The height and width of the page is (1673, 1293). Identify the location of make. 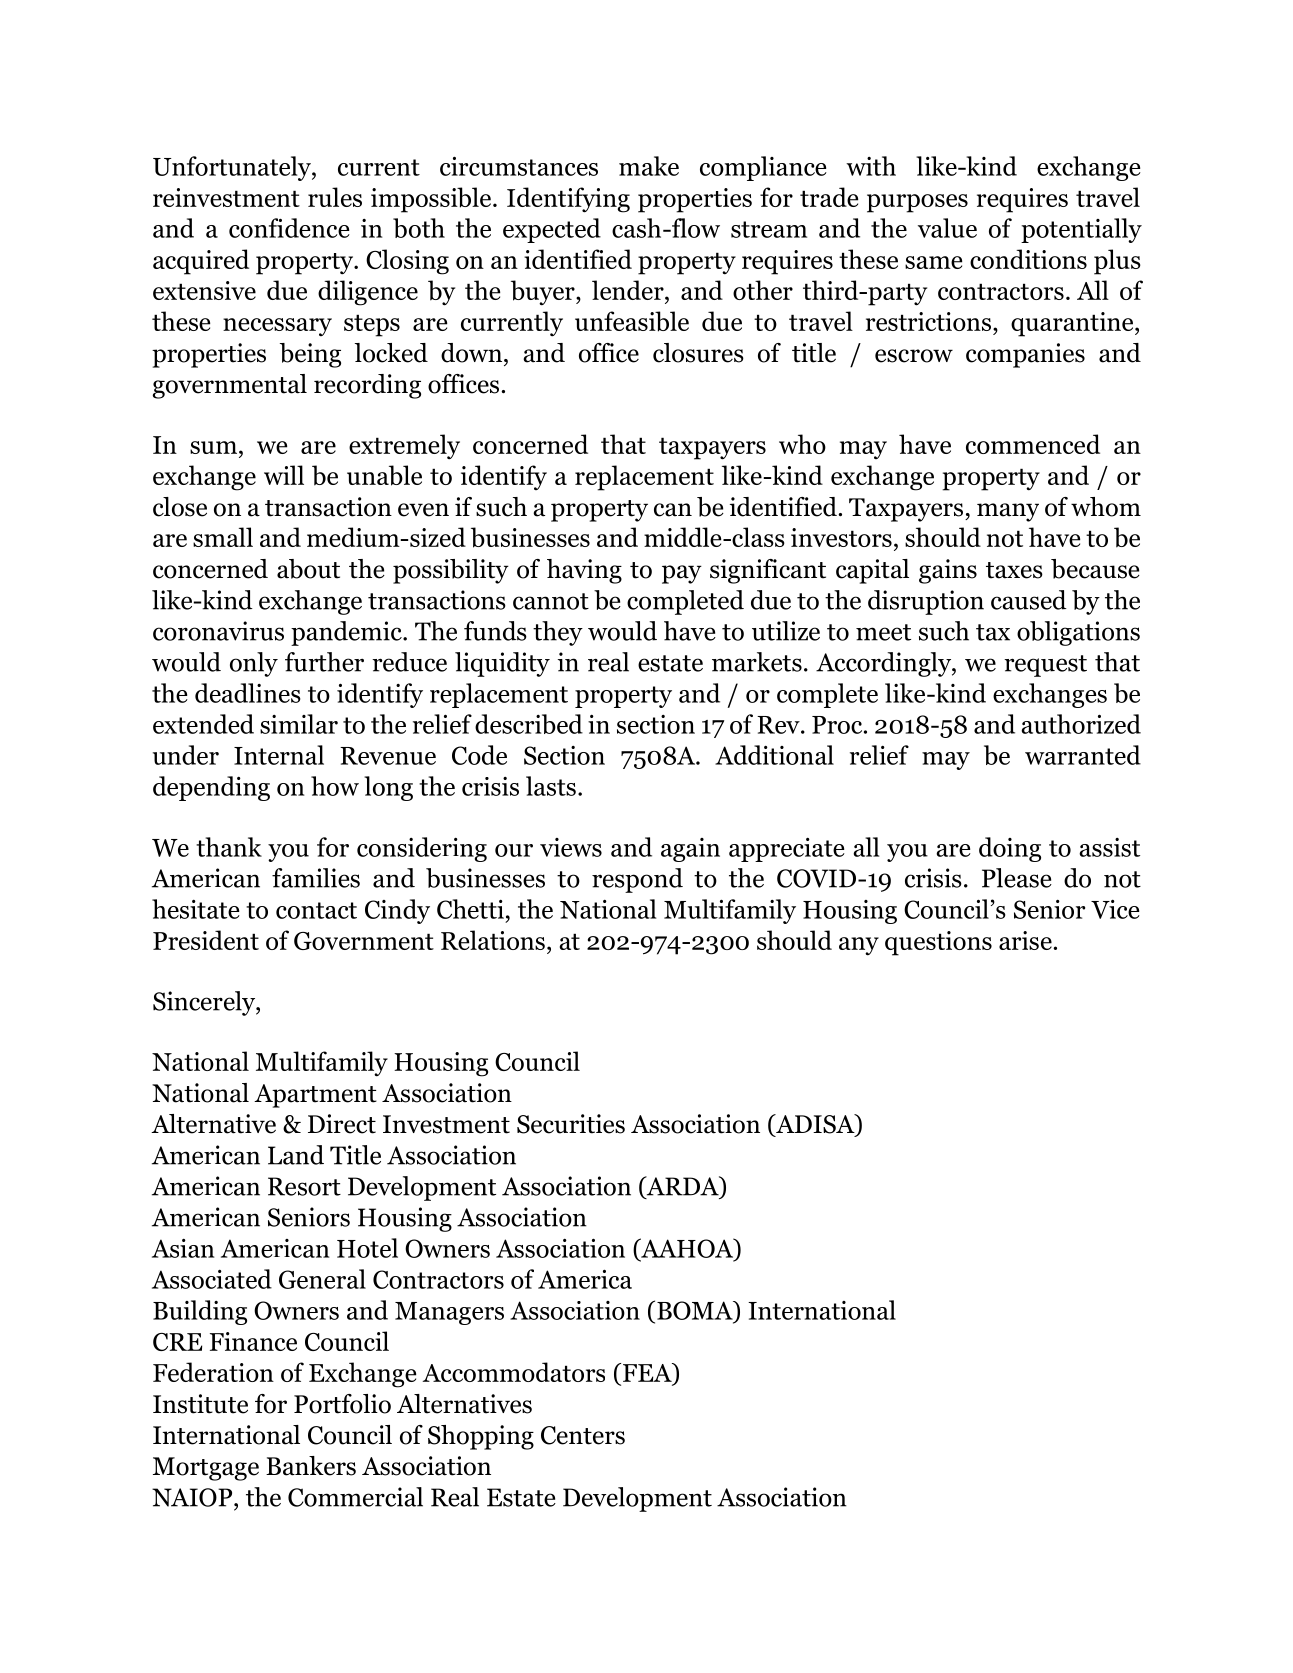
(649, 166).
